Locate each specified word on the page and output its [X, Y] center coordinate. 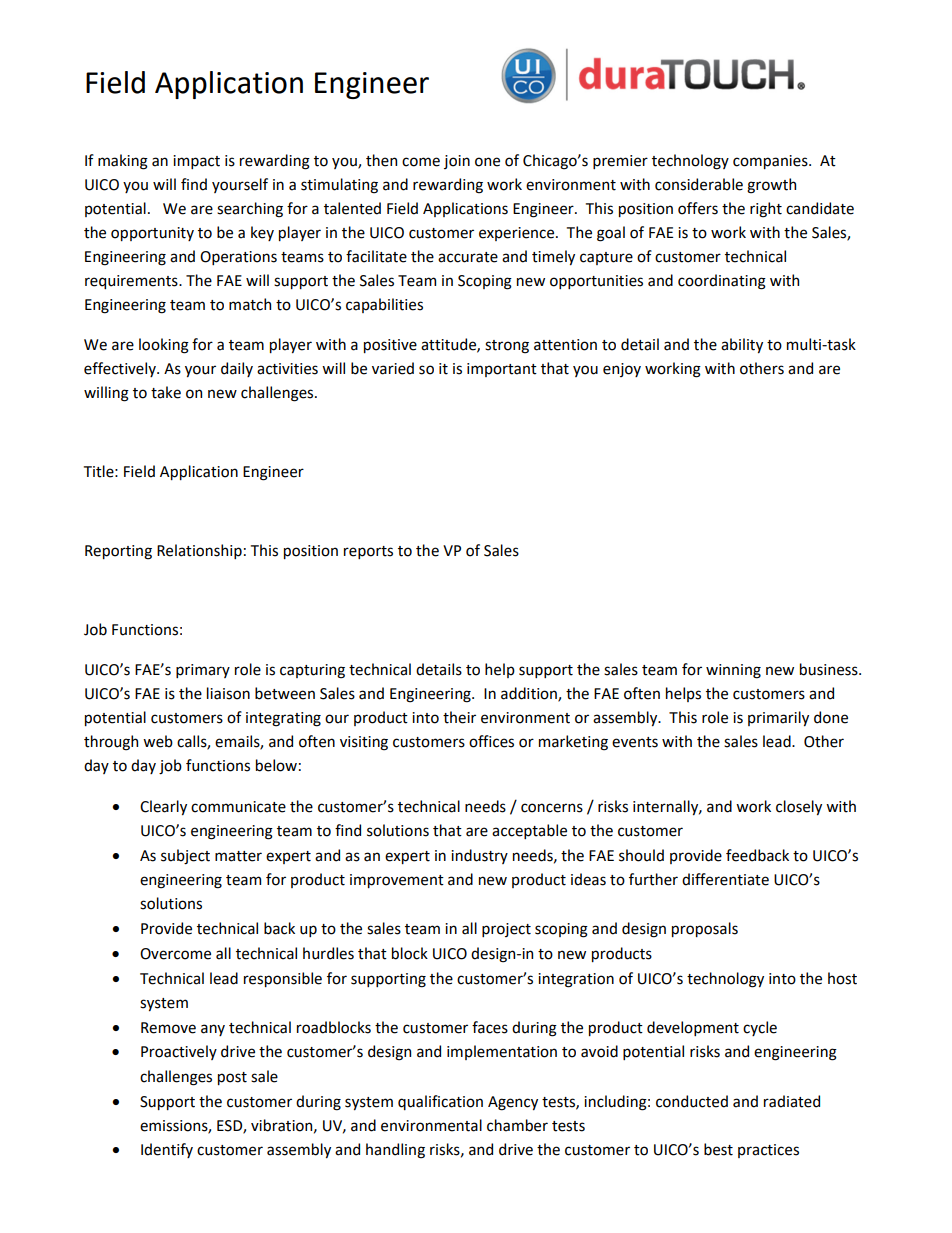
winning [733, 671]
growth [771, 186]
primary [203, 671]
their [459, 717]
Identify [167, 1150]
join [457, 162]
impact [196, 162]
